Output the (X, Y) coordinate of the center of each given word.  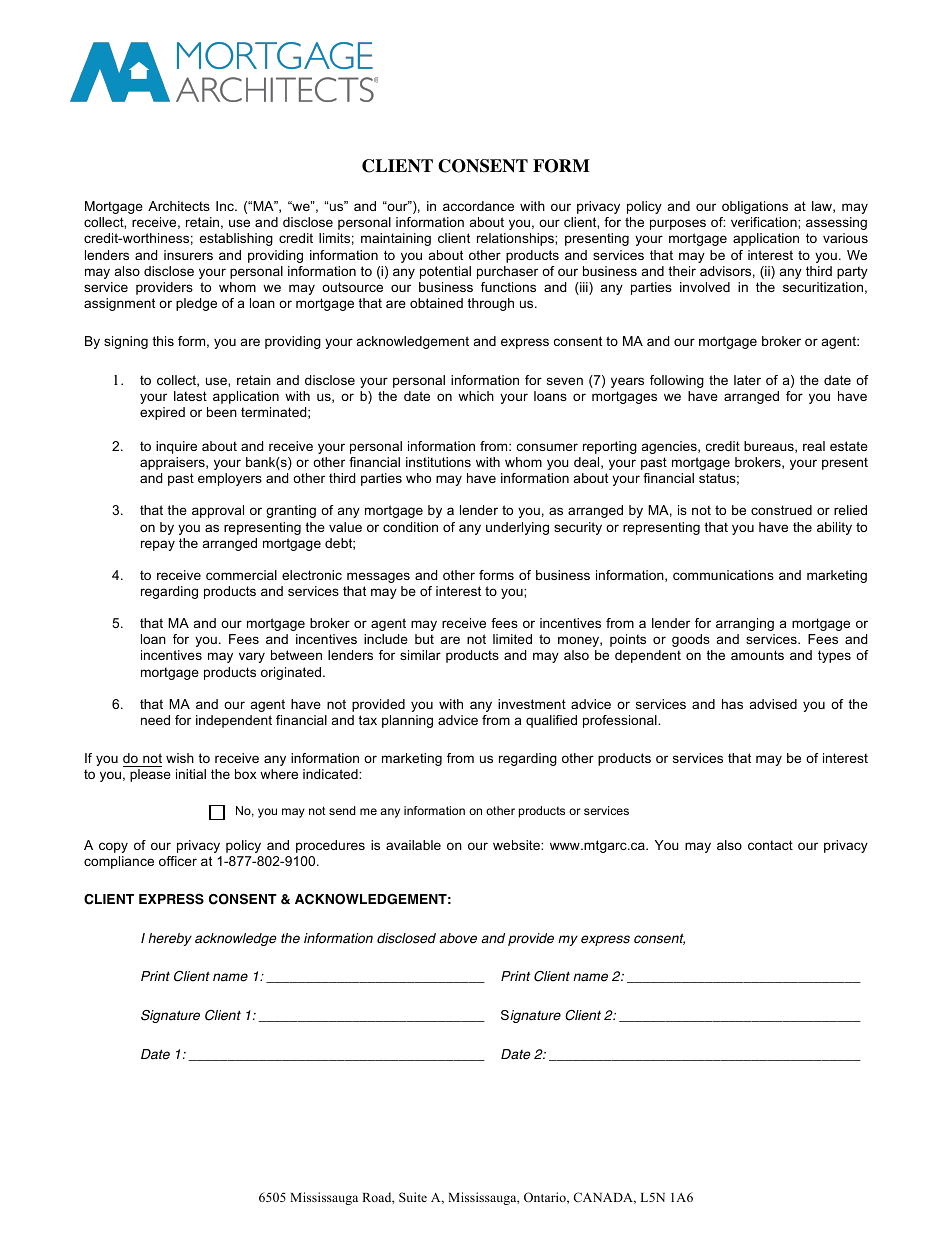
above (458, 938)
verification (765, 222)
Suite (413, 1197)
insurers (188, 255)
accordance (478, 206)
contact (770, 845)
